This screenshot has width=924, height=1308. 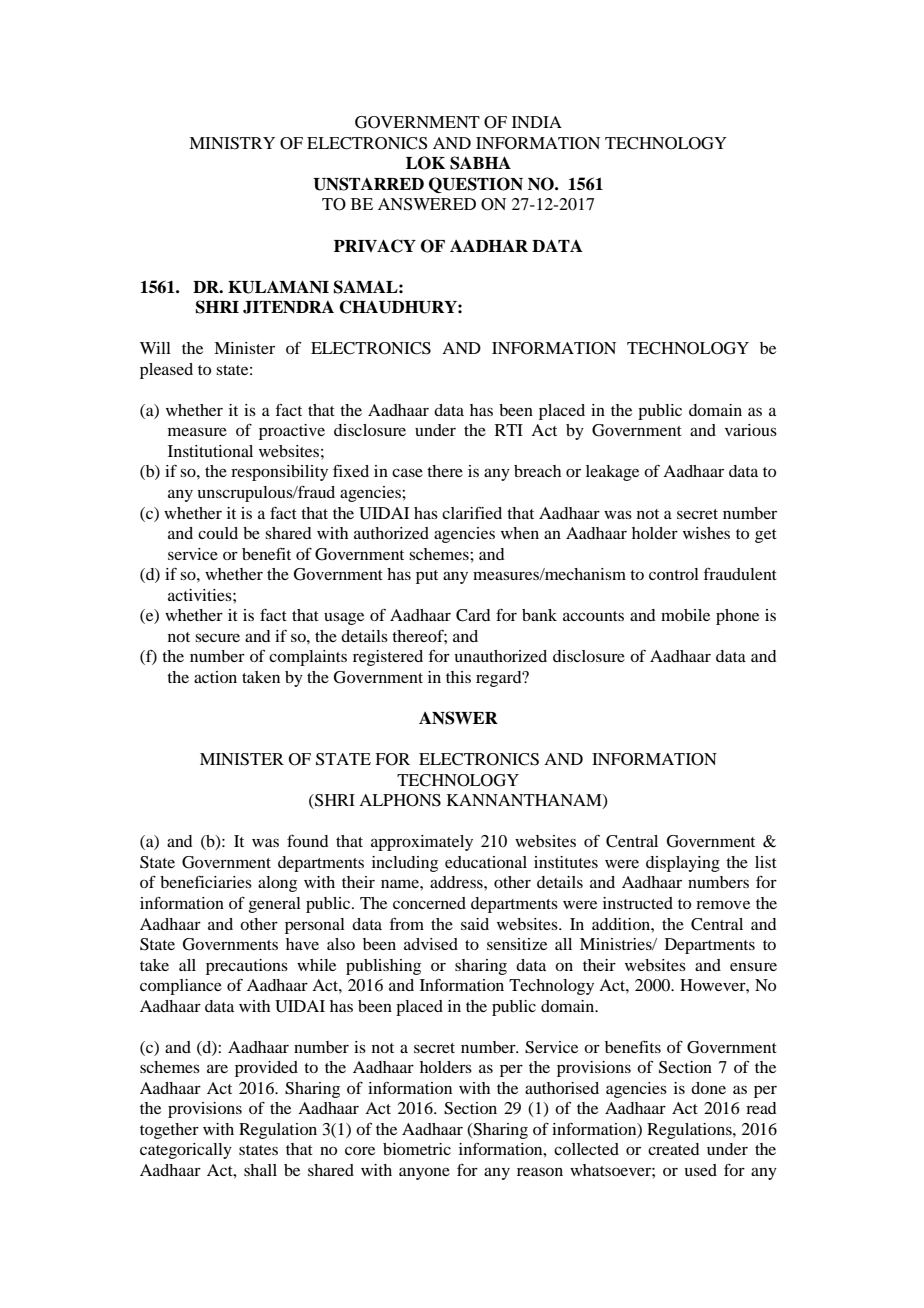 I want to click on this, so click(x=458, y=677).
